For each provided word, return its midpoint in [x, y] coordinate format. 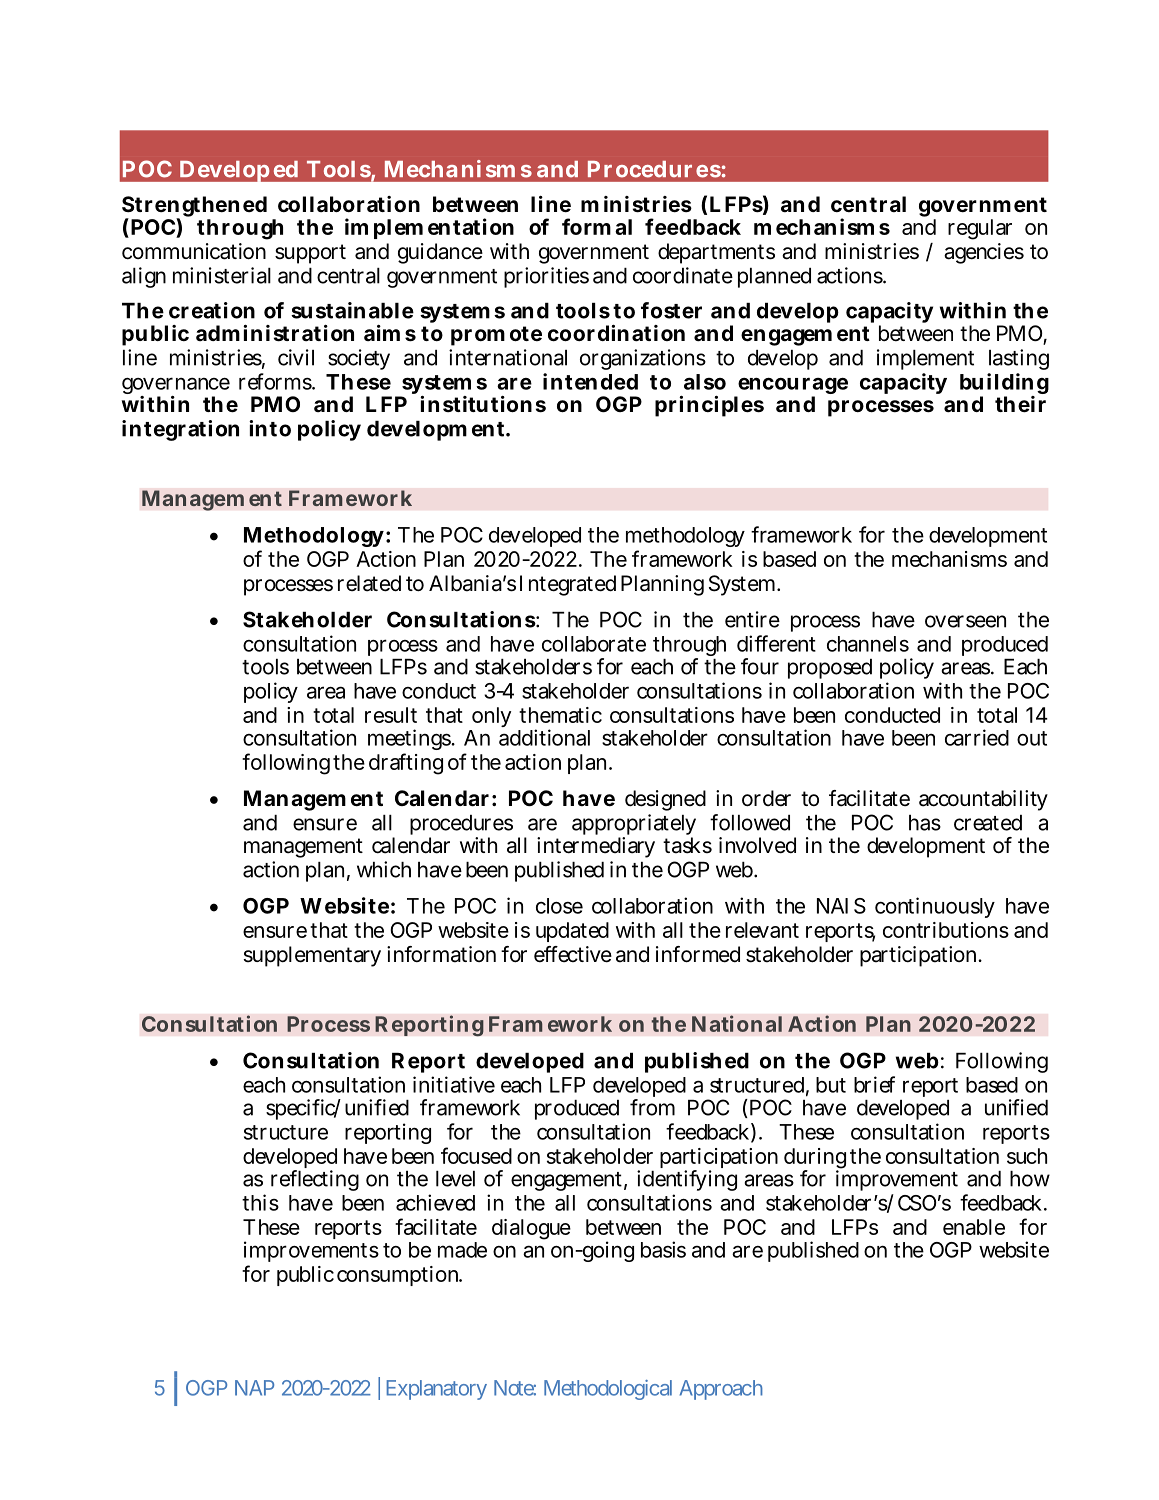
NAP [254, 1388]
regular [980, 229]
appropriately [634, 826]
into [270, 428]
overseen [965, 621]
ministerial [222, 275]
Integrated [568, 585]
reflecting [315, 1180]
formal [597, 226]
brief [874, 1084]
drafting [406, 764]
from [652, 1107]
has [925, 823]
